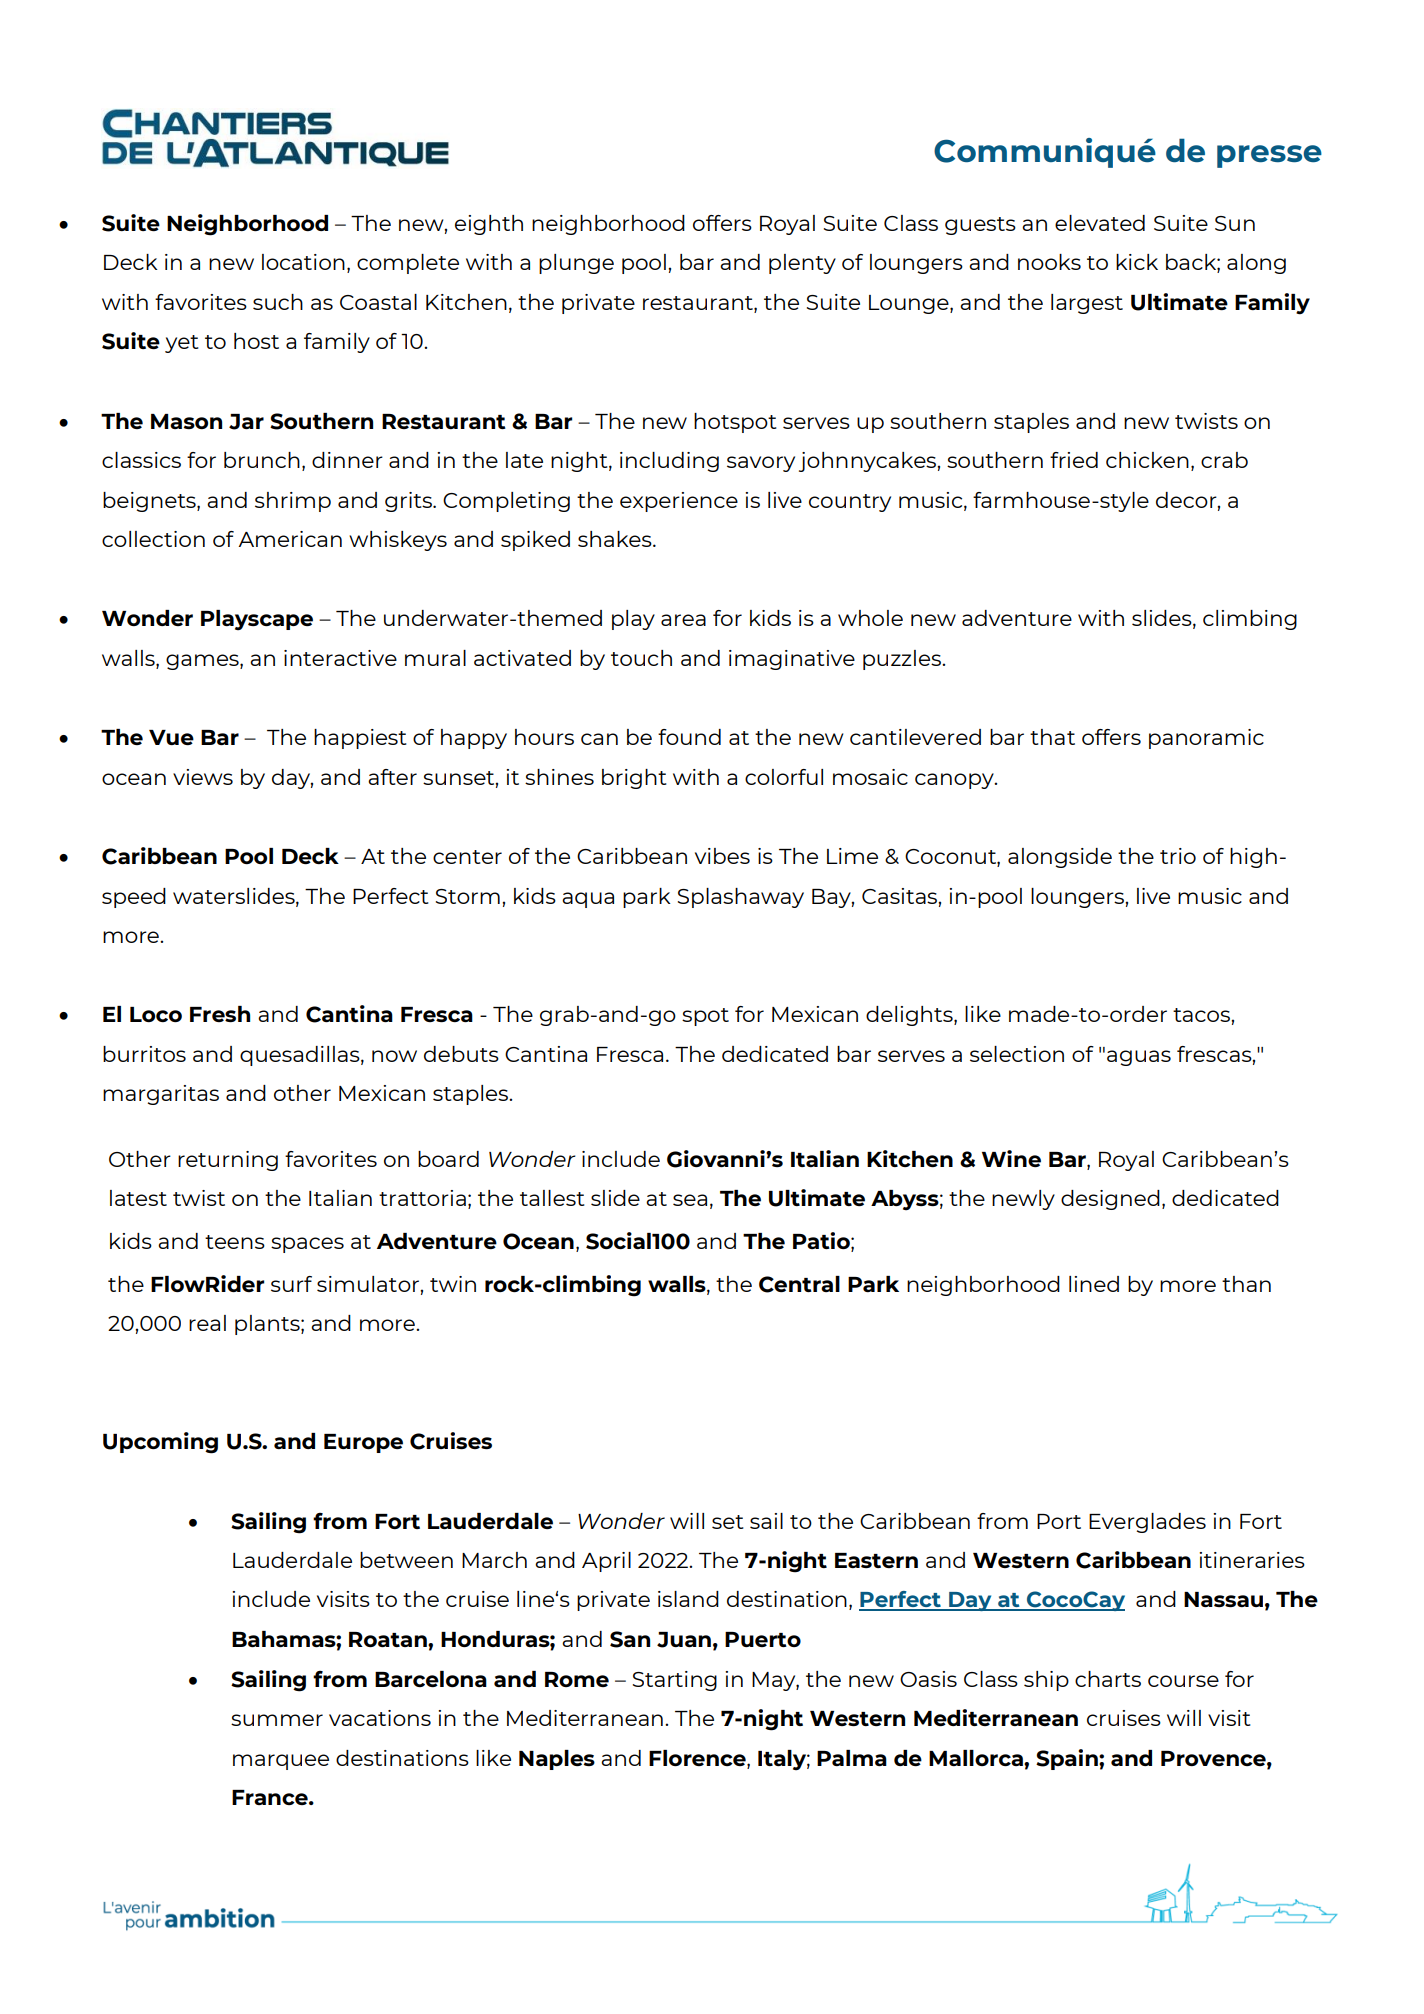  Describe the element at coordinates (220, 1014) in the page. I see `Fresh` at that location.
